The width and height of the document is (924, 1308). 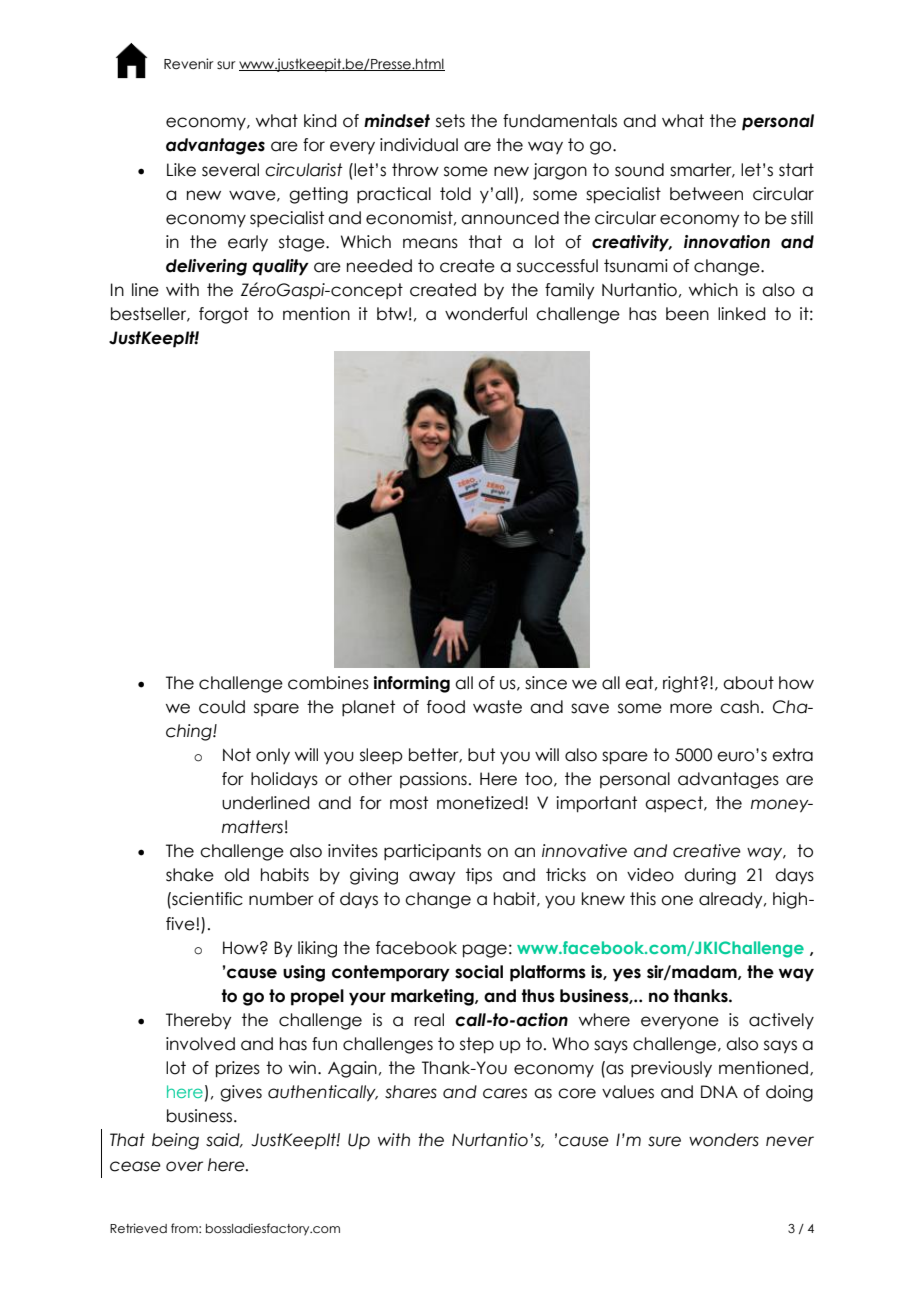 What do you see at coordinates (446, 707) in the document?
I see `food` at bounding box center [446, 707].
